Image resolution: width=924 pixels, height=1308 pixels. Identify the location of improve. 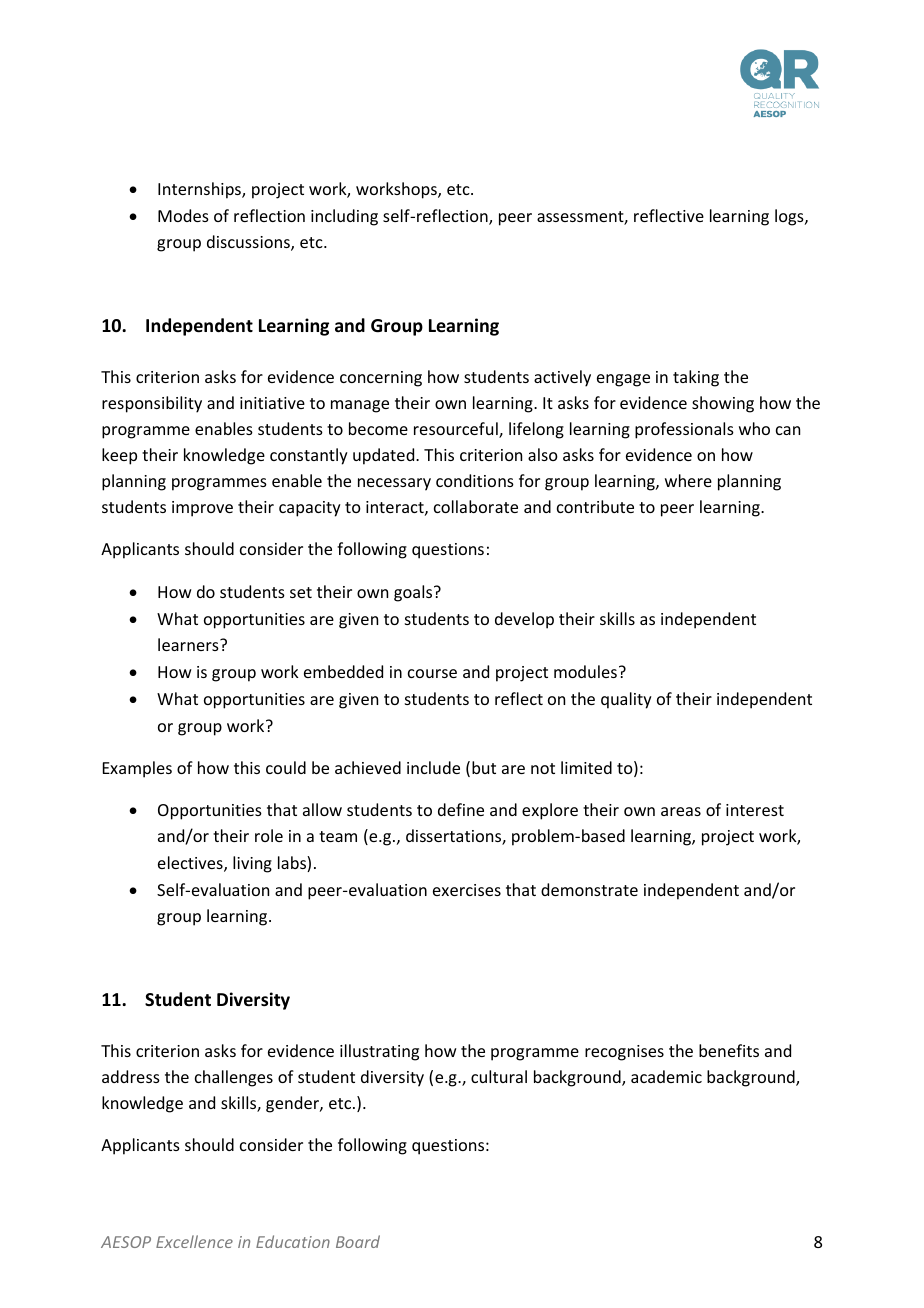
(202, 509).
